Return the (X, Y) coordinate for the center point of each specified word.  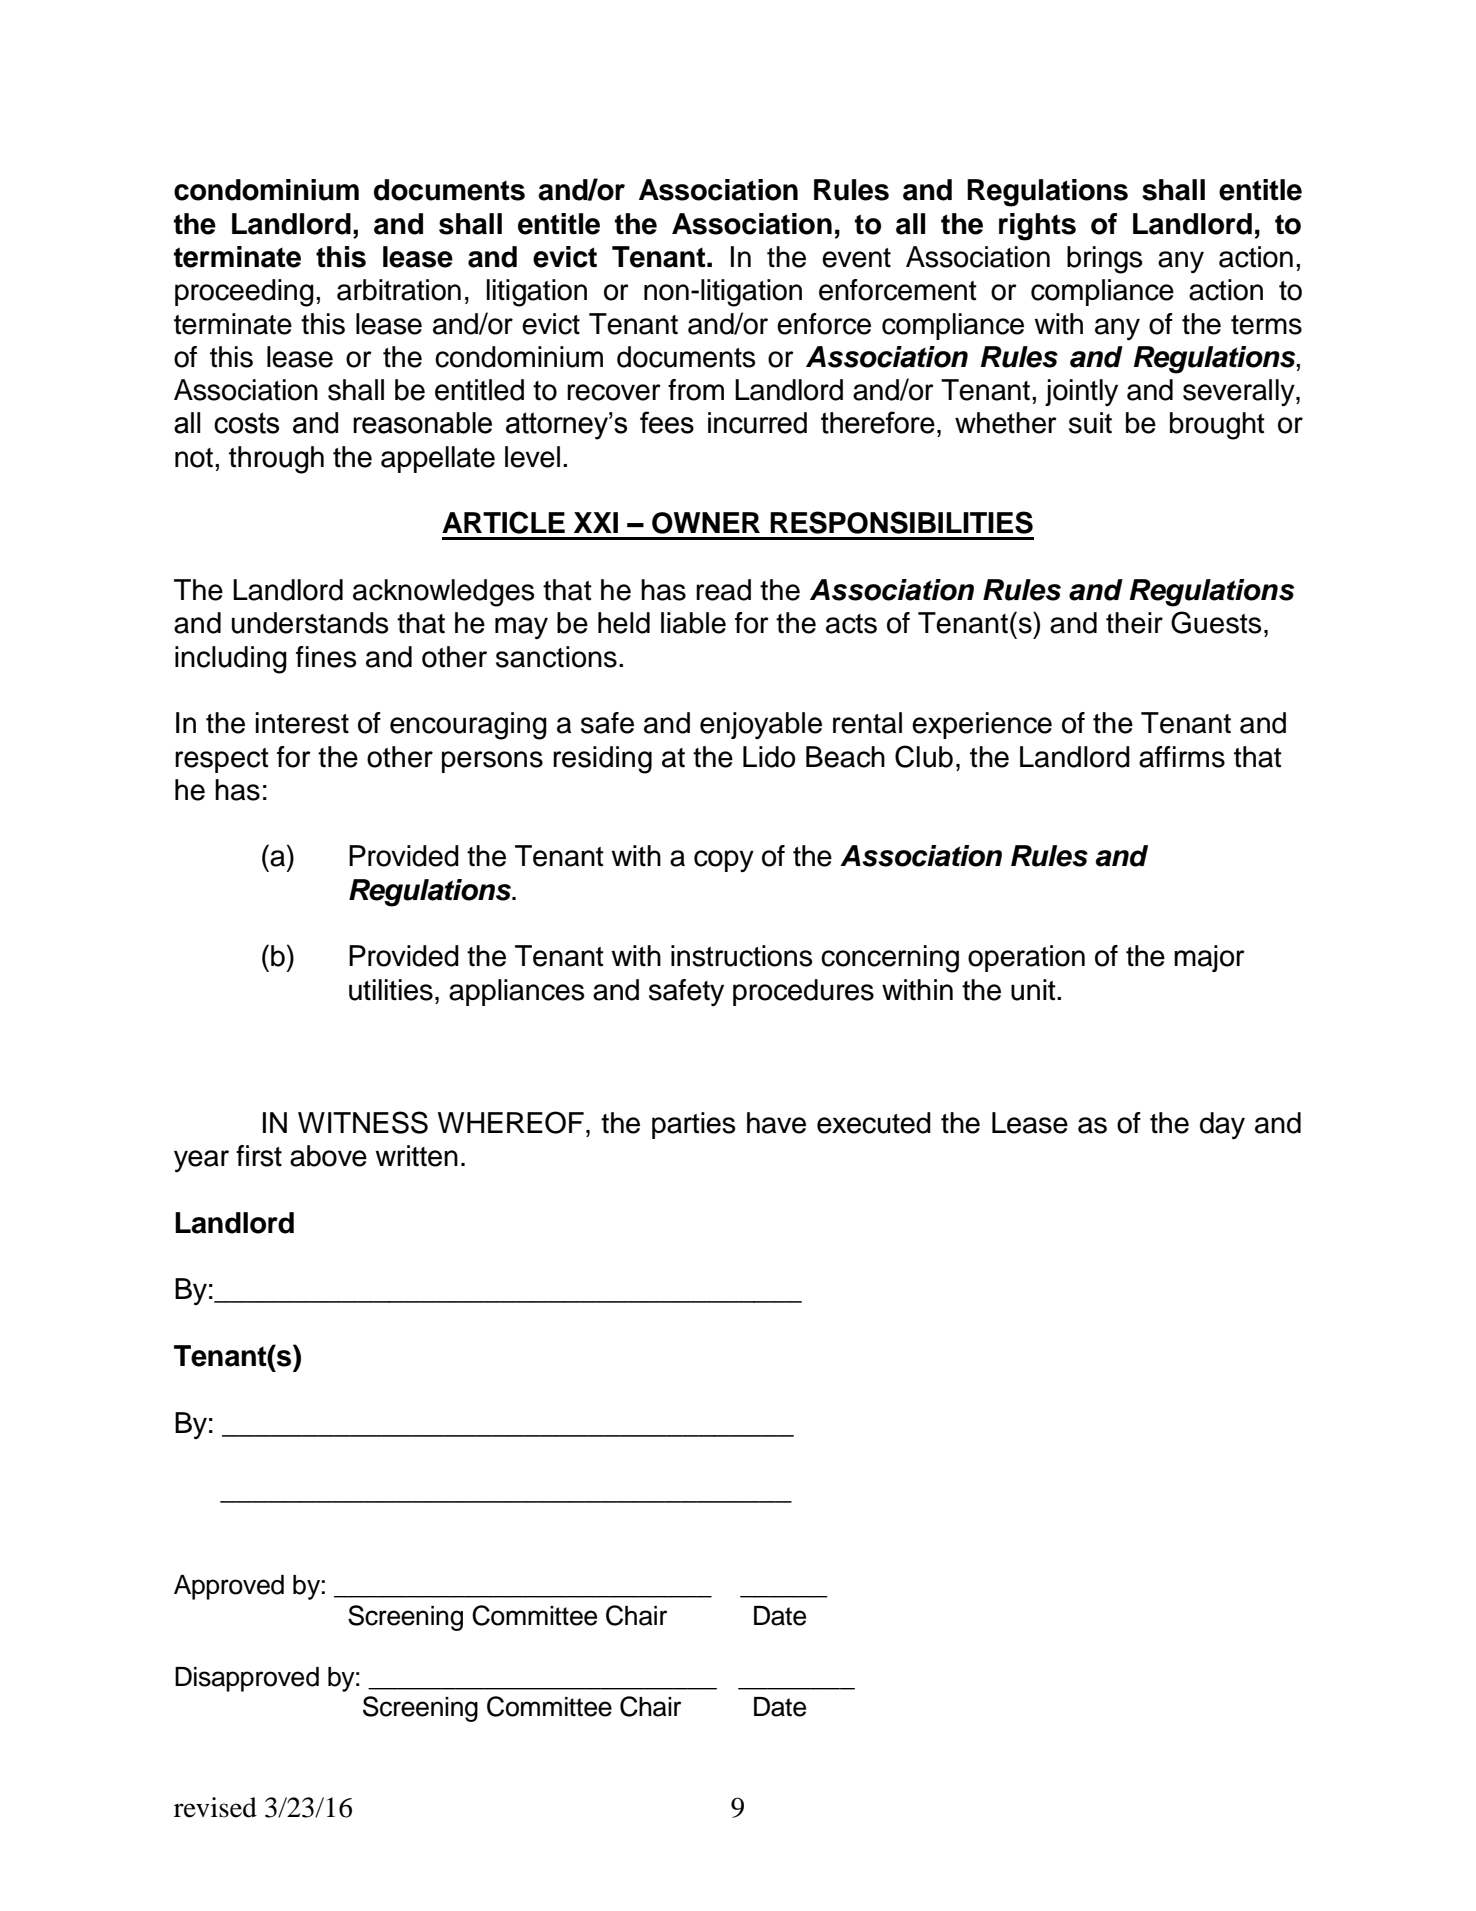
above (328, 1156)
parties (693, 1125)
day (1222, 1125)
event (856, 258)
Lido (769, 757)
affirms (1182, 757)
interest (302, 723)
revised (215, 1807)
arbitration (399, 290)
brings (1104, 260)
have (776, 1123)
